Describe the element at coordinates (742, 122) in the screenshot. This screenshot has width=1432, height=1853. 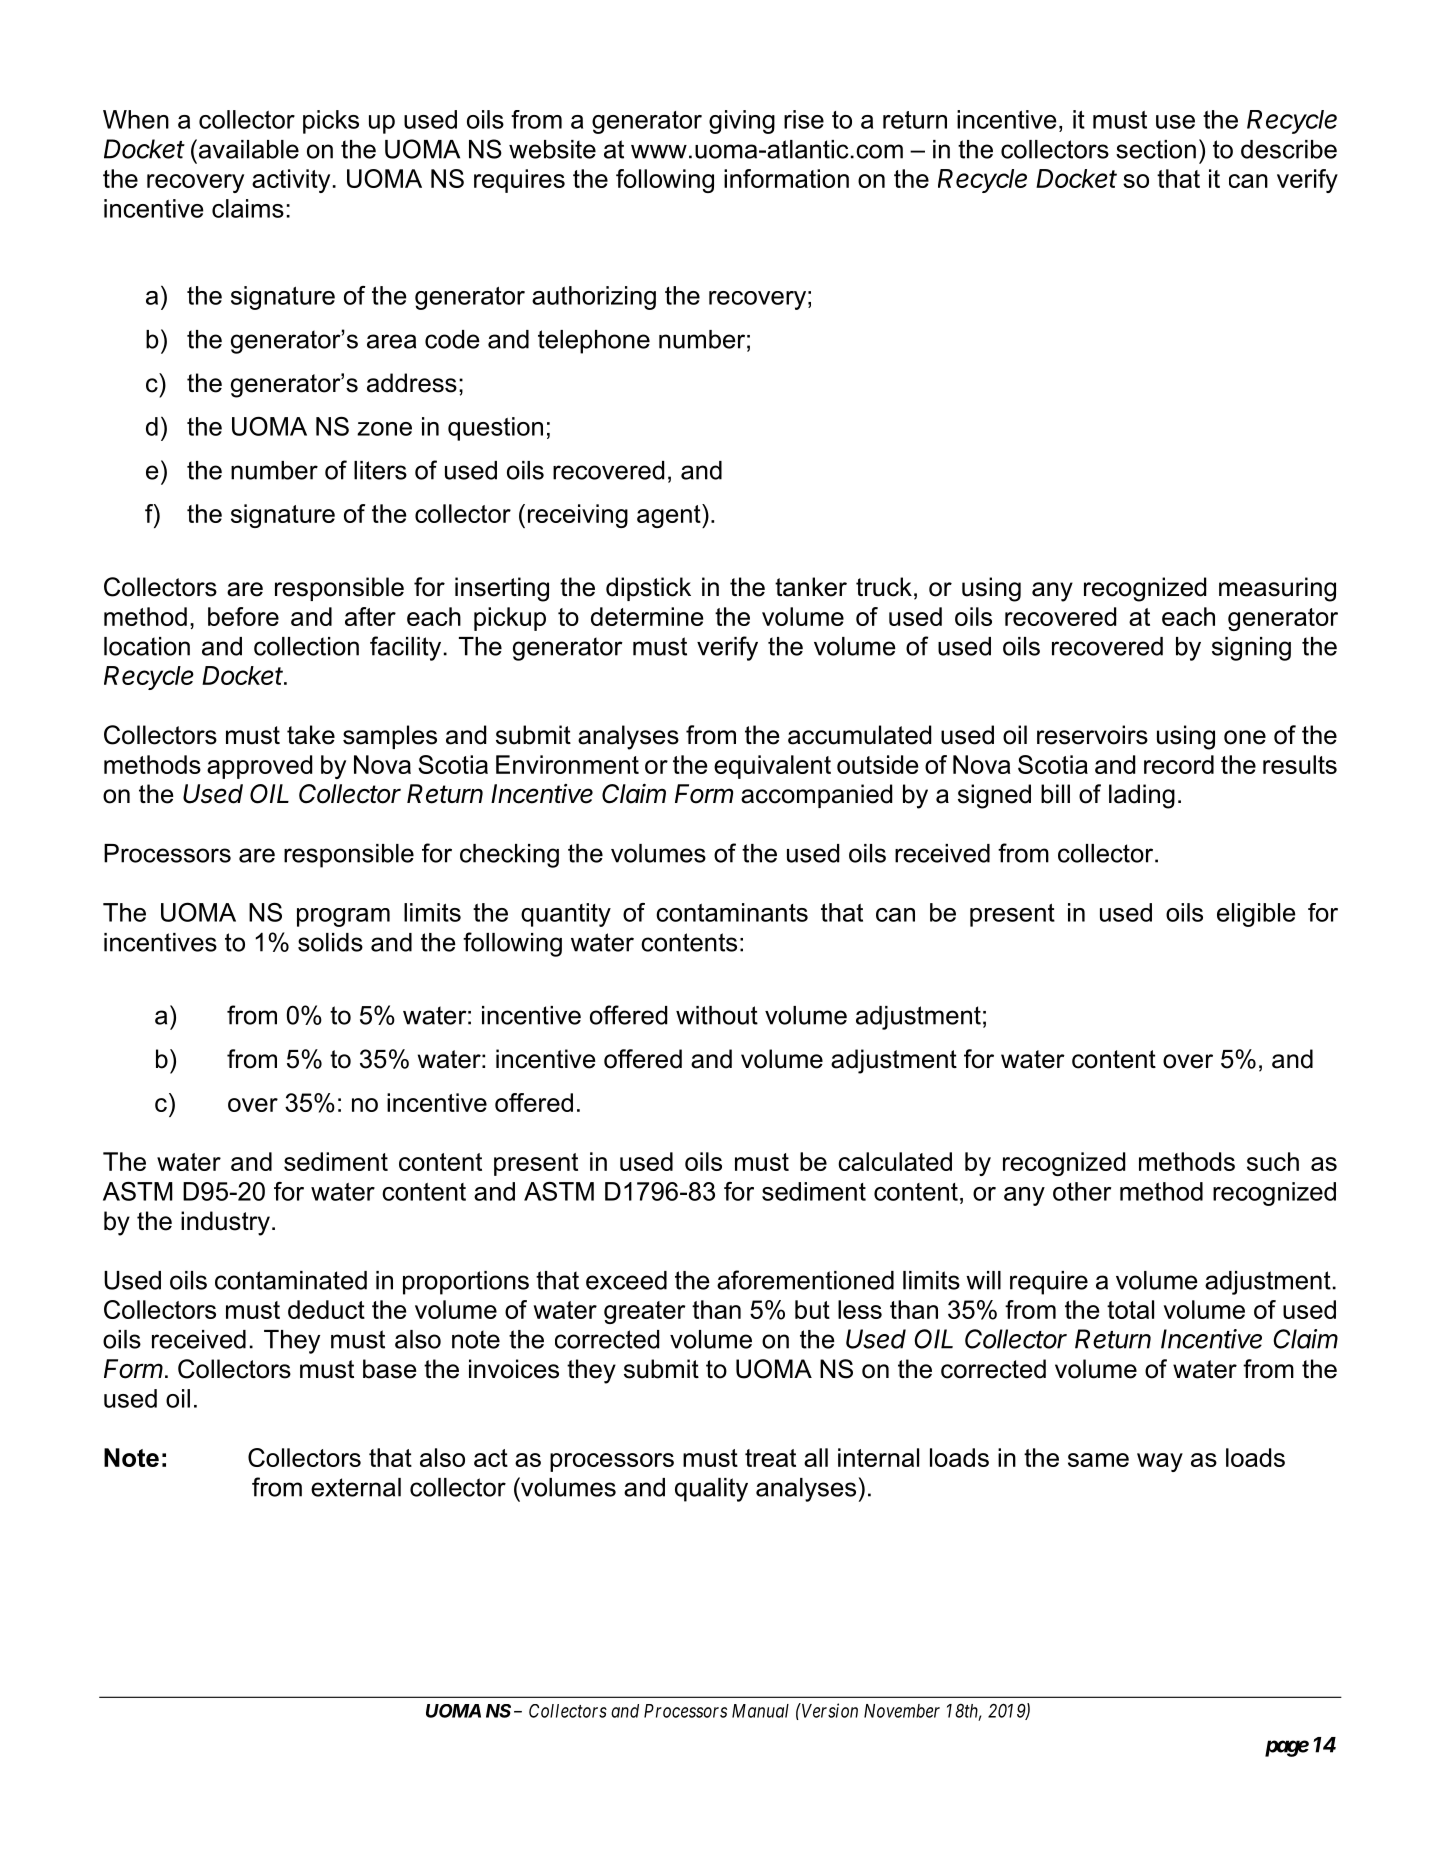
I see `giving` at that location.
